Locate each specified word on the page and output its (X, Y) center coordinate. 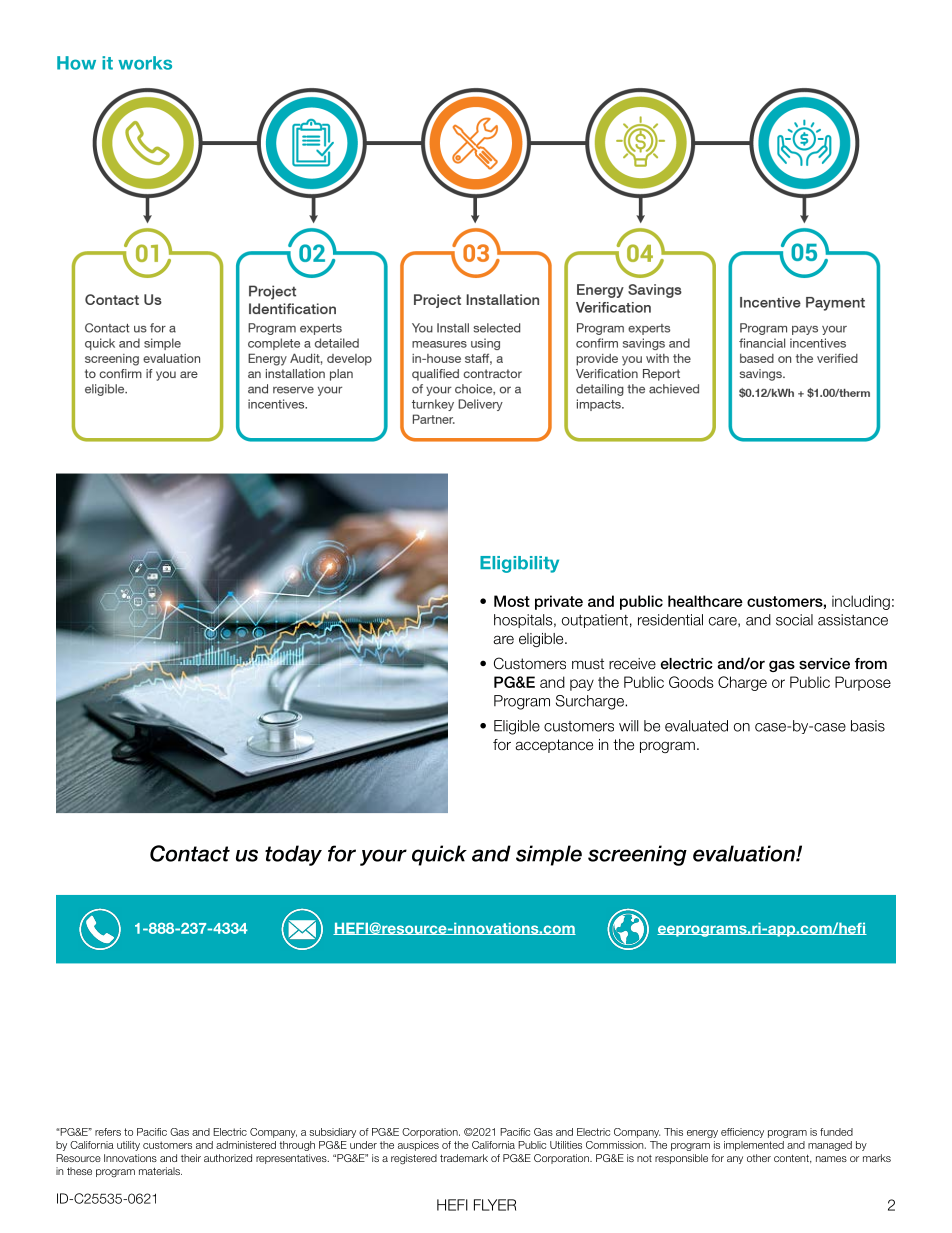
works (145, 63)
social (794, 620)
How (76, 63)
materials (160, 1171)
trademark (464, 1158)
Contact (190, 853)
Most (512, 601)
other (759, 1158)
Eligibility (519, 564)
